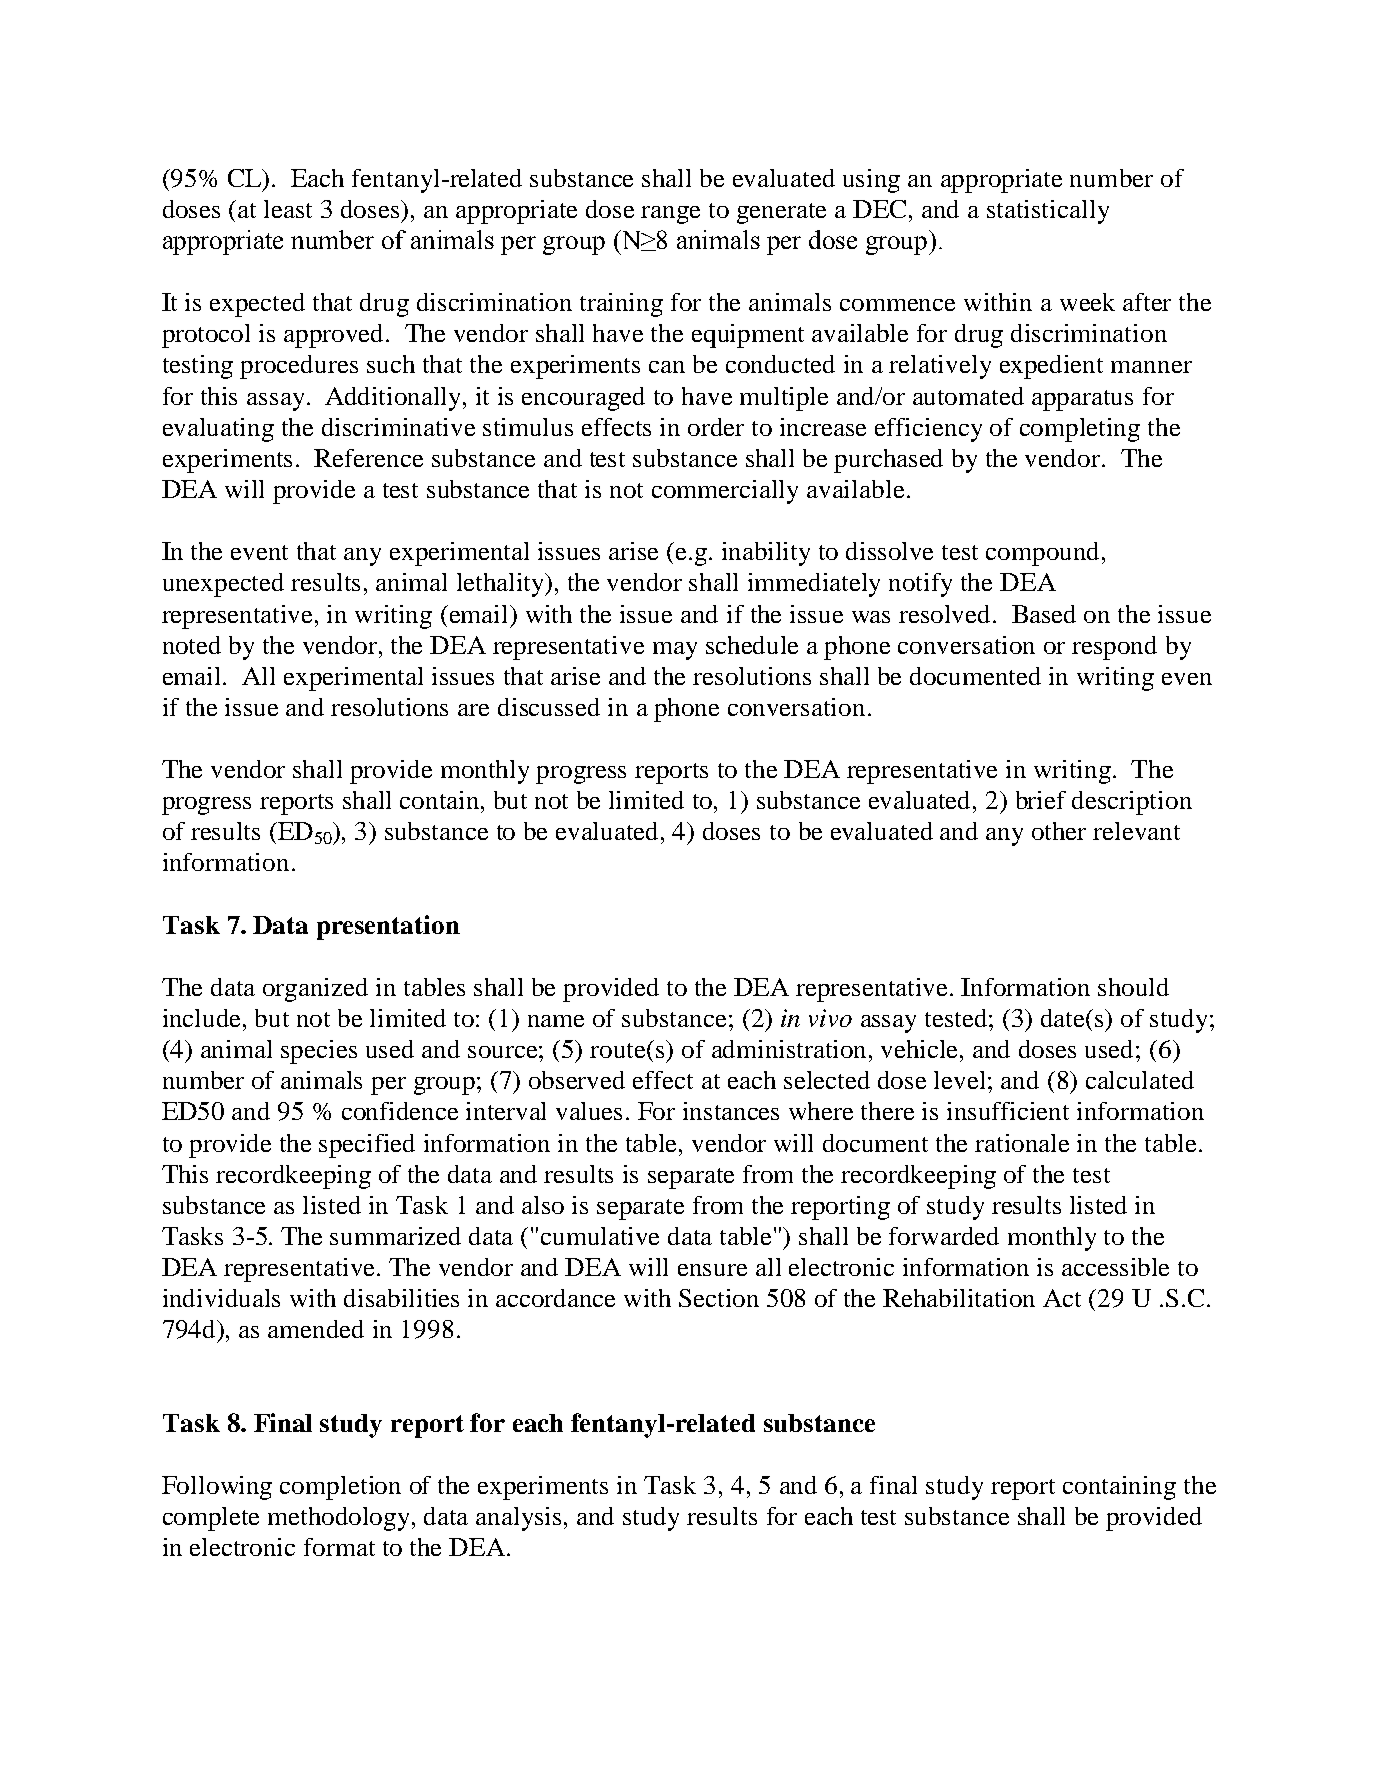  What do you see at coordinates (1059, 831) in the image?
I see `other` at bounding box center [1059, 831].
